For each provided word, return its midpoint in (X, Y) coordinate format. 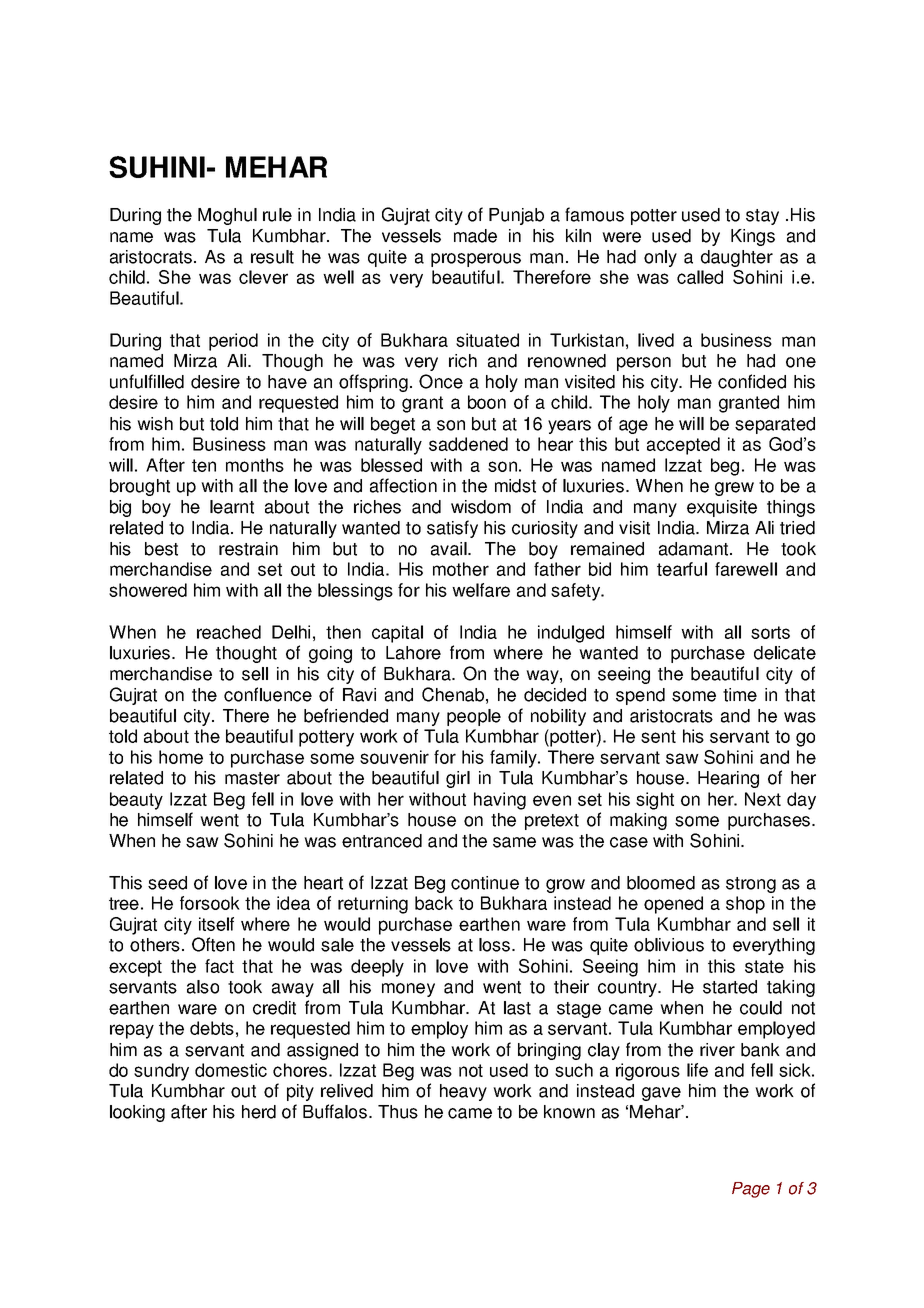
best (161, 549)
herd (259, 1112)
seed (167, 883)
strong (751, 885)
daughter (737, 258)
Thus (398, 1112)
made (475, 236)
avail (450, 549)
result (272, 257)
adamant (695, 549)
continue (485, 883)
